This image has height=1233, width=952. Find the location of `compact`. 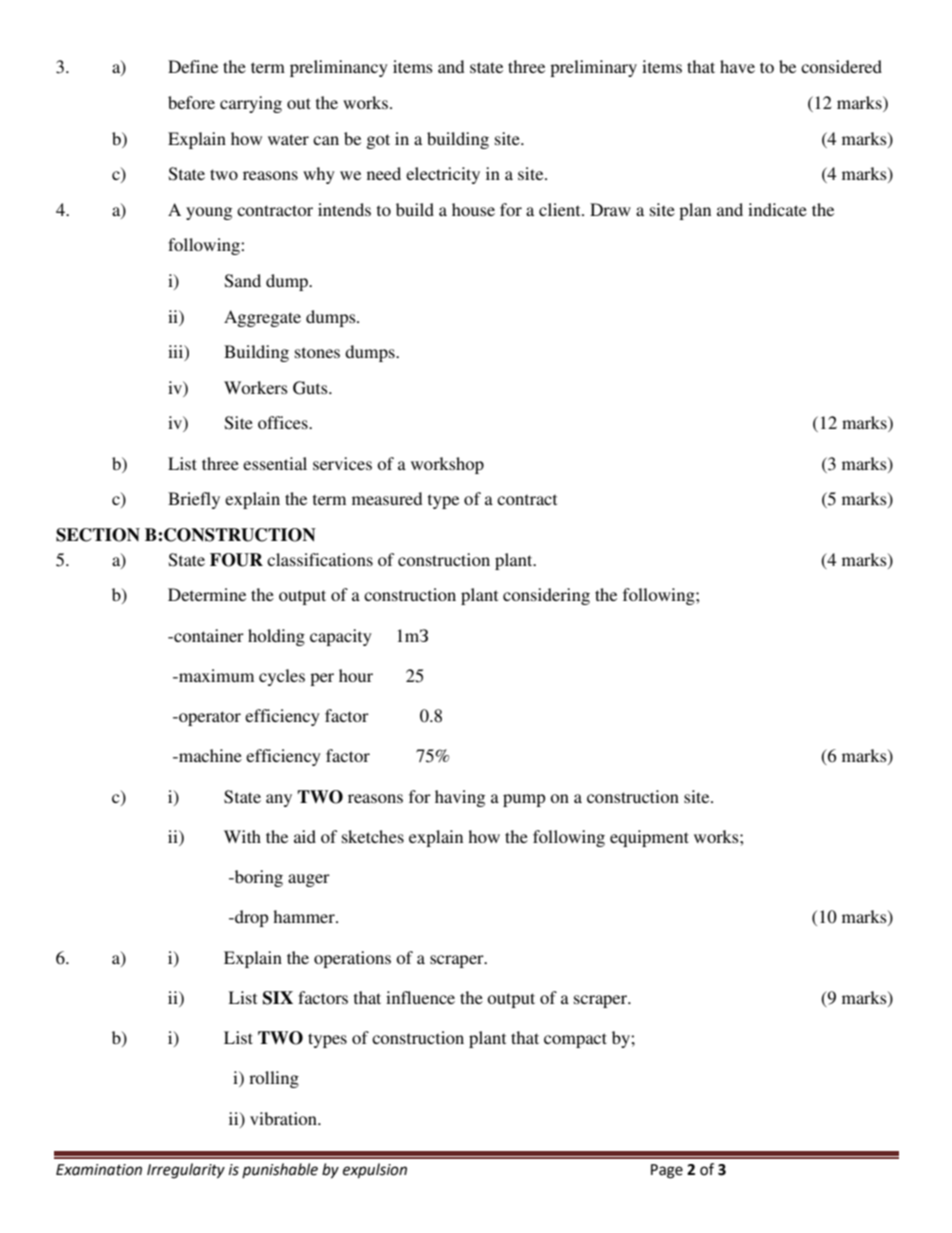

compact is located at coordinates (575, 1040).
